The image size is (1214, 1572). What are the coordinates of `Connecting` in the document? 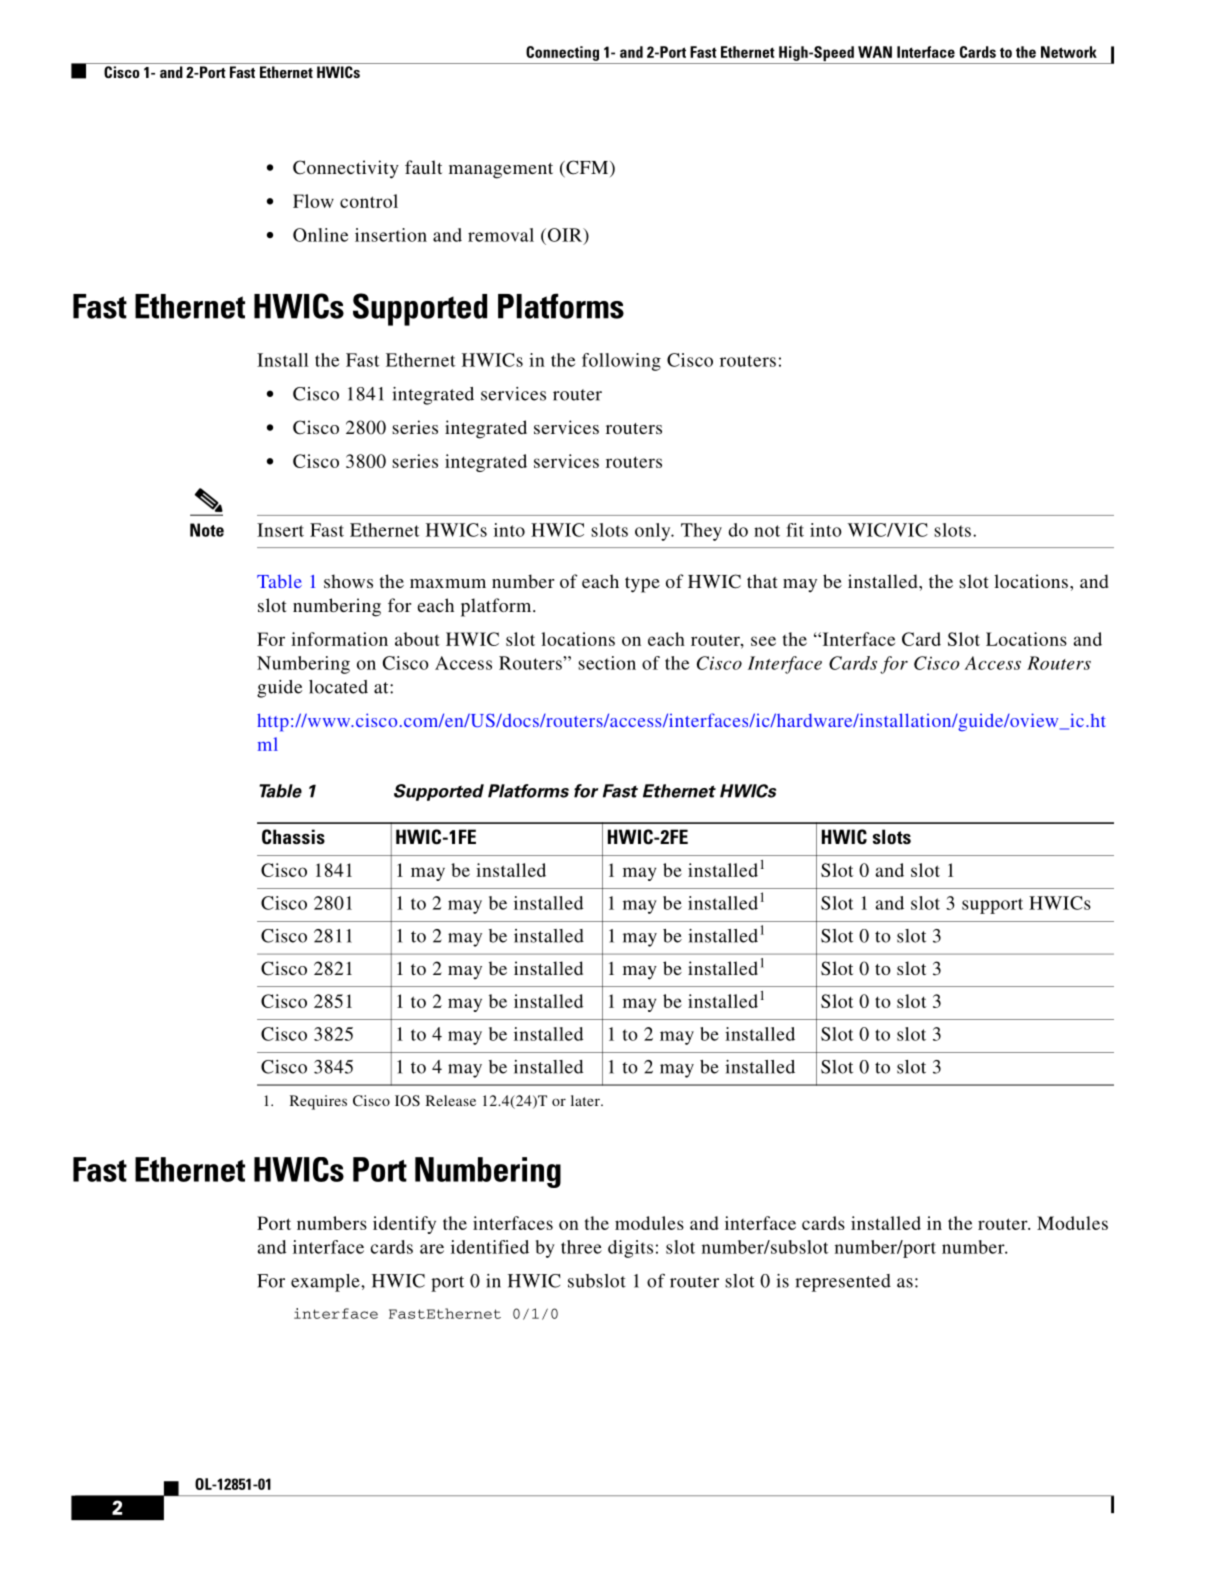 It's located at (562, 53).
